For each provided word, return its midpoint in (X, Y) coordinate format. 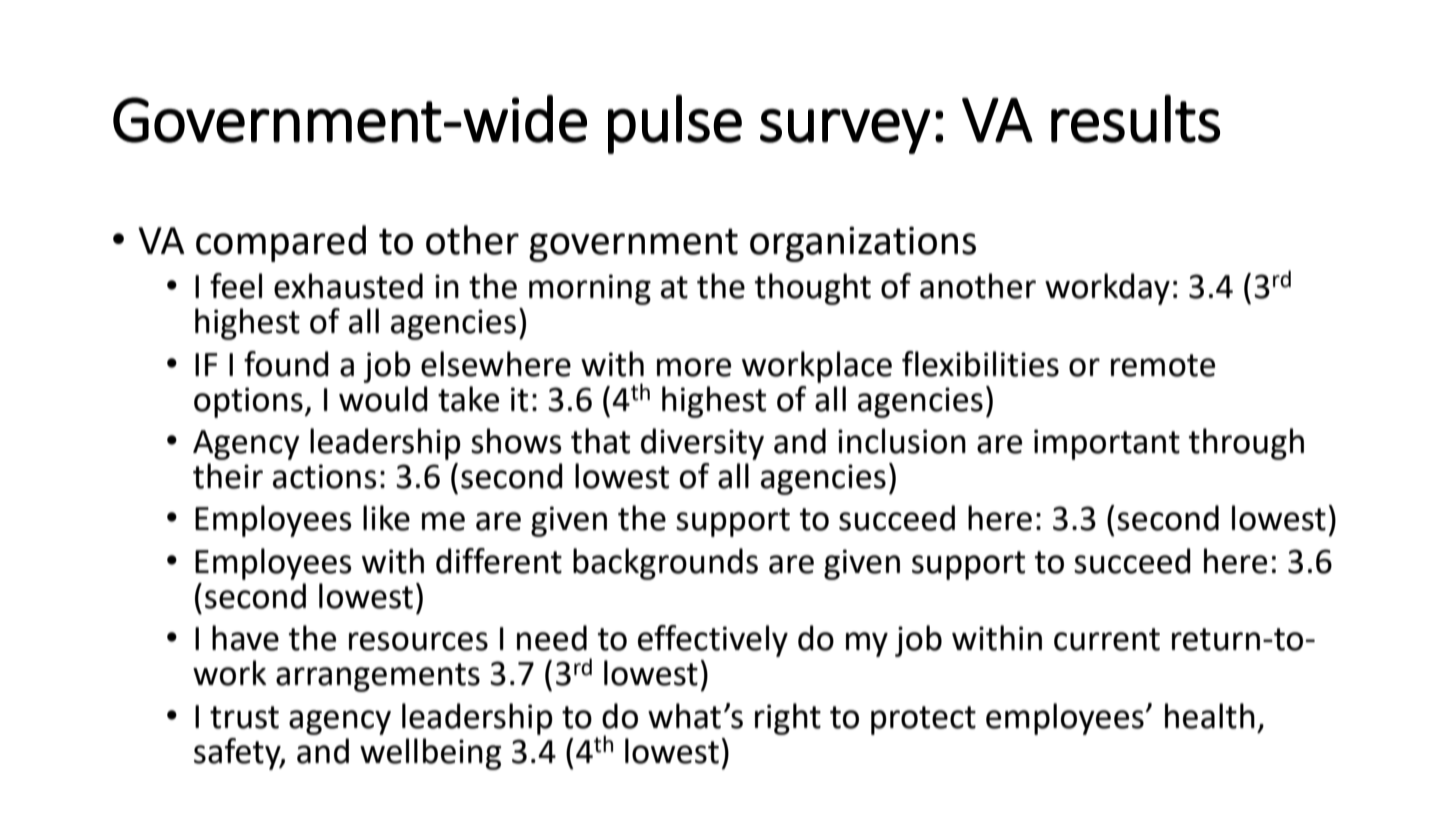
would (383, 399)
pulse (675, 124)
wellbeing (430, 754)
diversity (702, 444)
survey (845, 131)
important (1107, 444)
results (1135, 118)
